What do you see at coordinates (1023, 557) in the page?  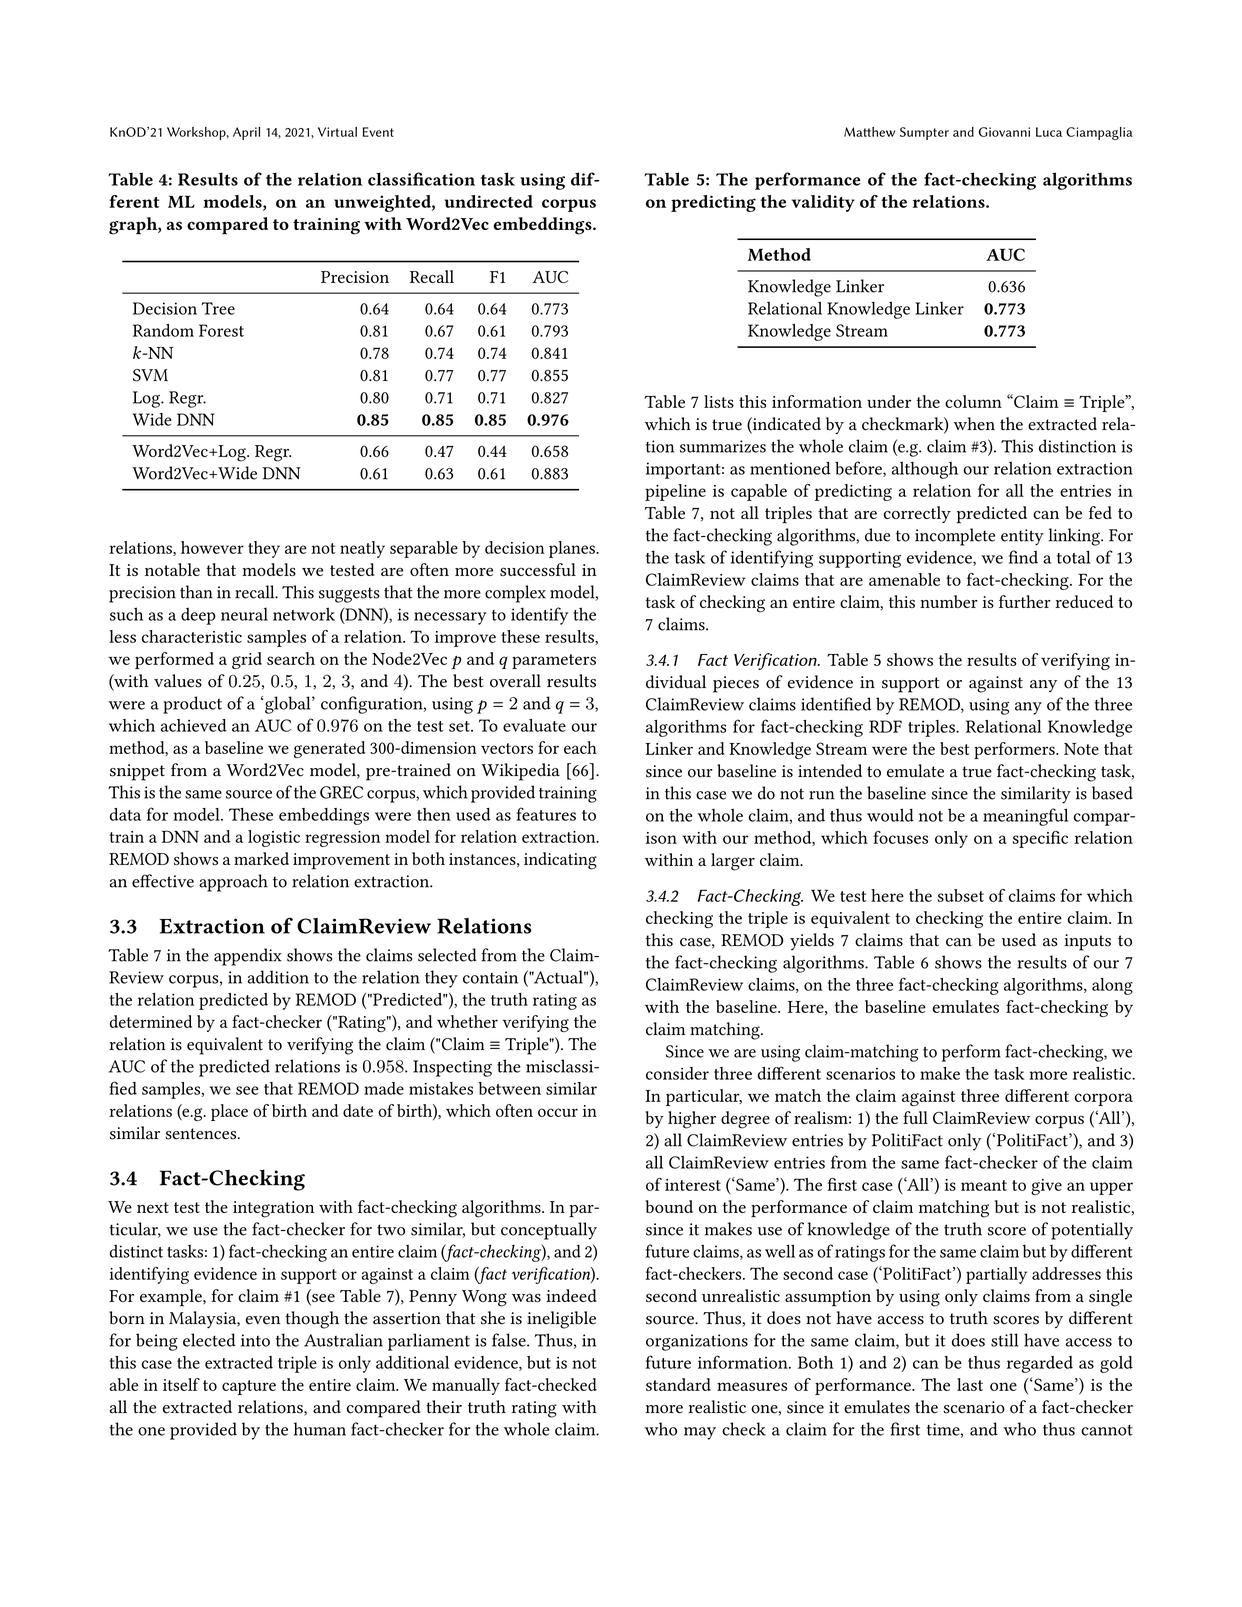 I see `find` at bounding box center [1023, 557].
